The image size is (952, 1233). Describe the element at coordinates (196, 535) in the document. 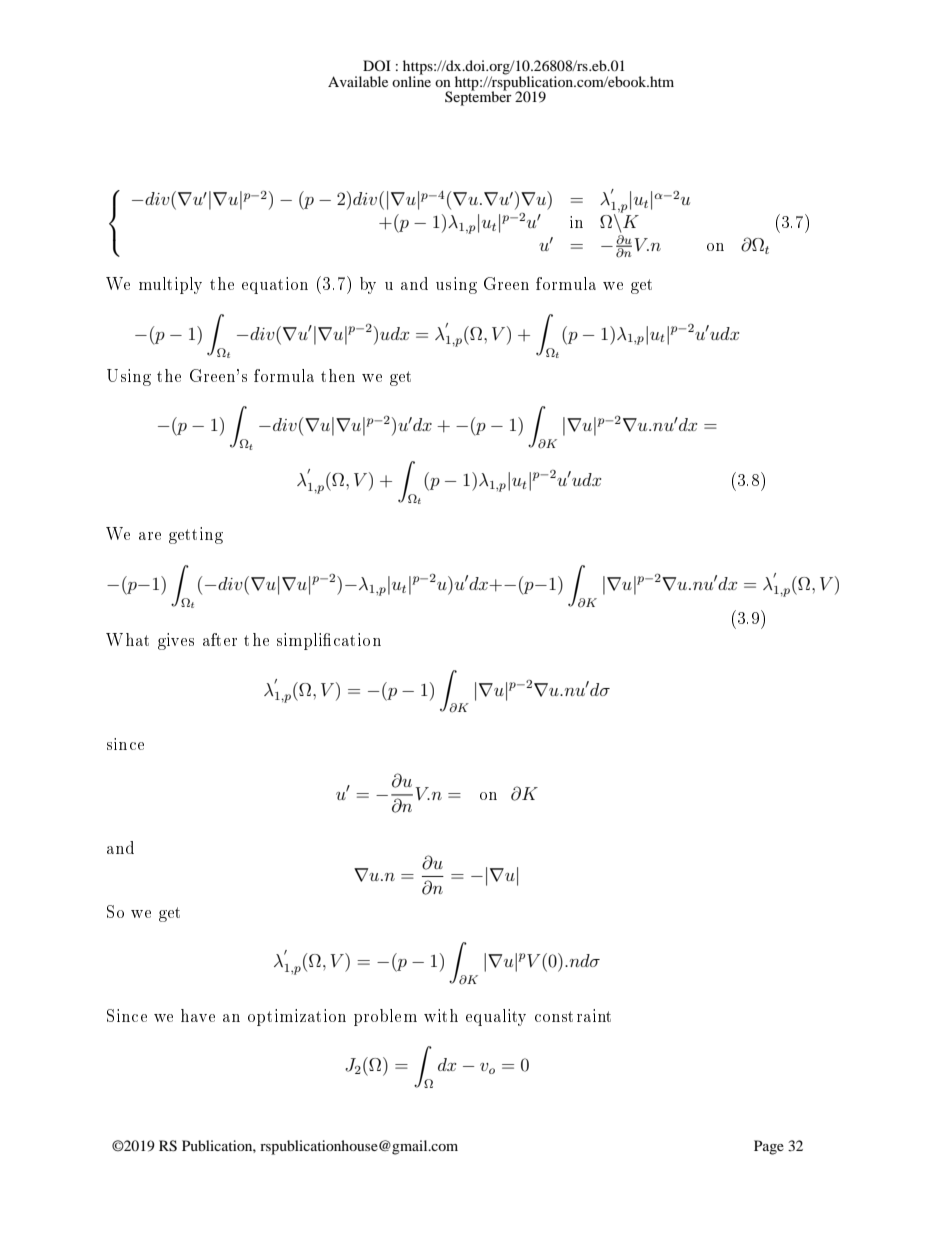

I see `getting` at that location.
